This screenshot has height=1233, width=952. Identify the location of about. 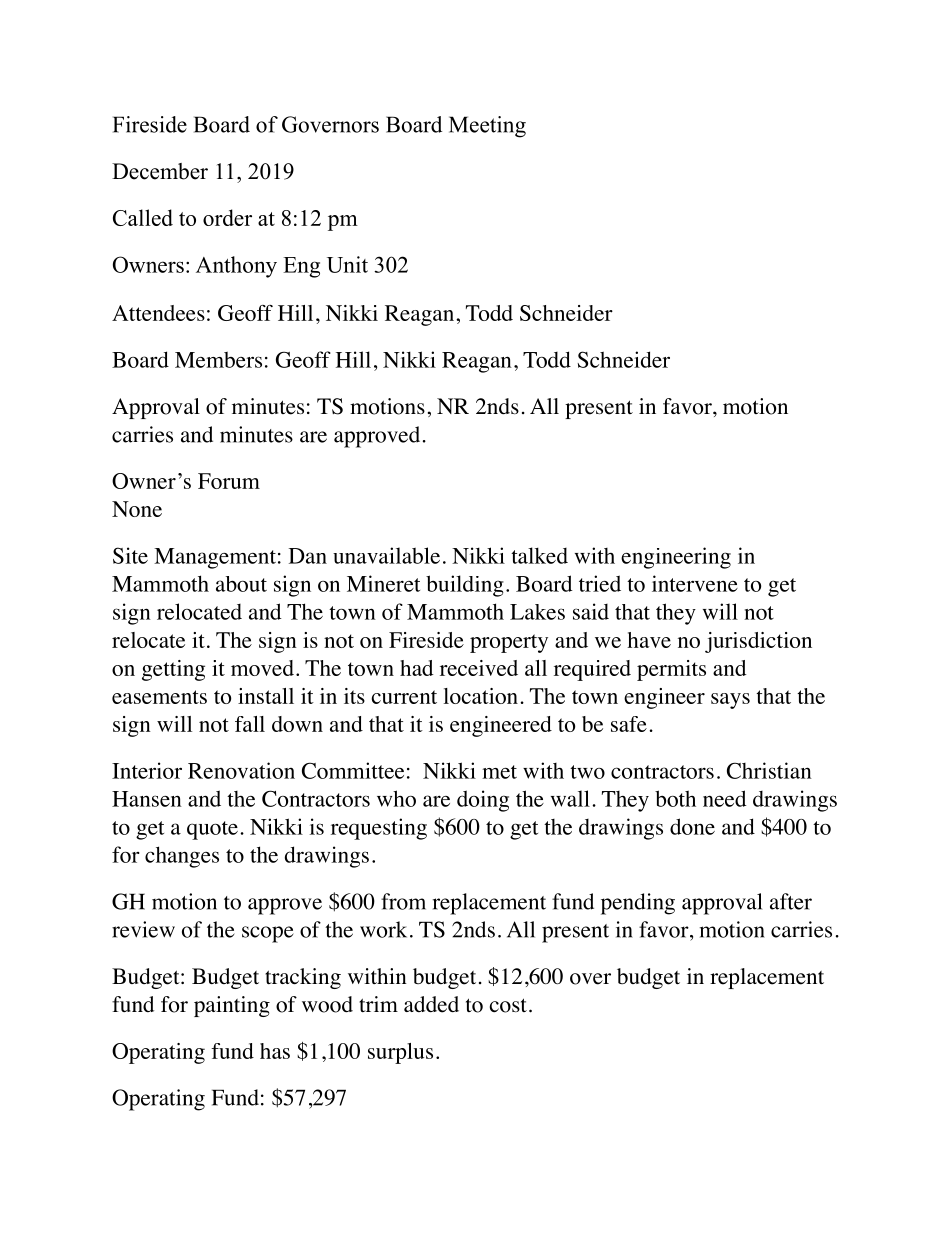
(241, 584).
